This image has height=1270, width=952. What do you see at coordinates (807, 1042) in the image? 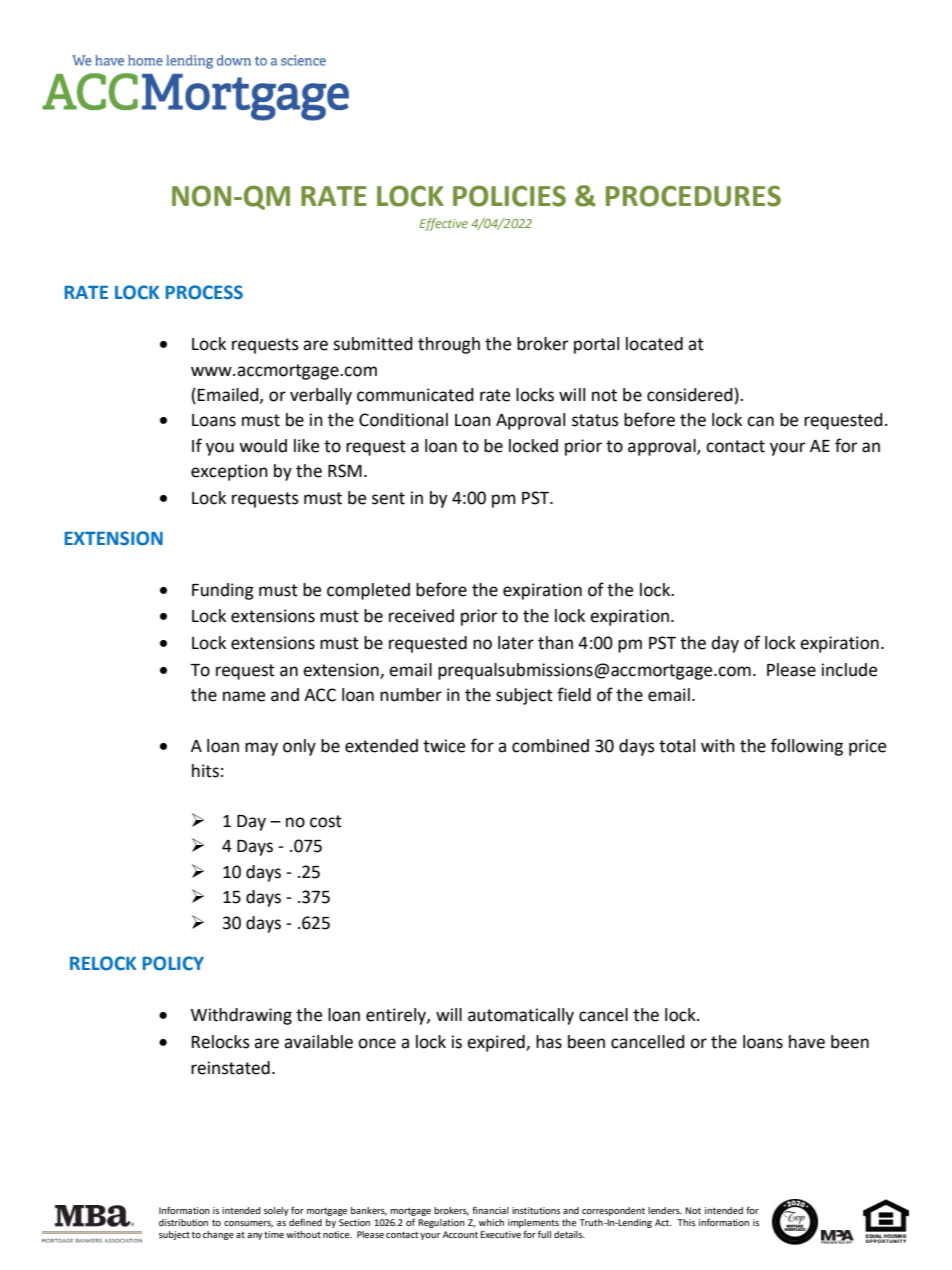
I see `have` at bounding box center [807, 1042].
